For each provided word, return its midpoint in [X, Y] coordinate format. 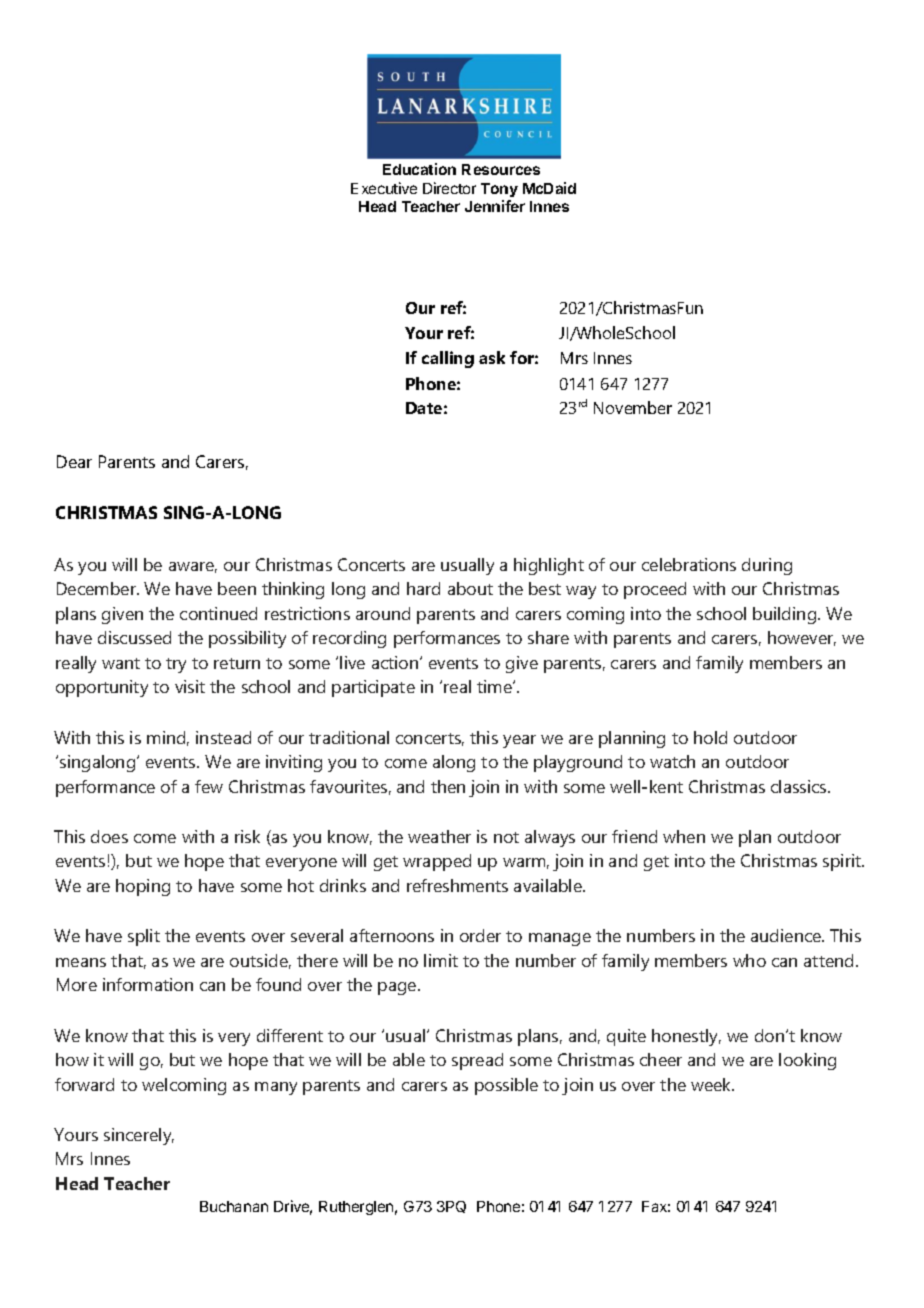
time [495, 686]
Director [449, 188]
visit [190, 686]
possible [506, 1086]
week [712, 1084]
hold [710, 737]
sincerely [139, 1136]
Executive [384, 188]
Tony [499, 190]
